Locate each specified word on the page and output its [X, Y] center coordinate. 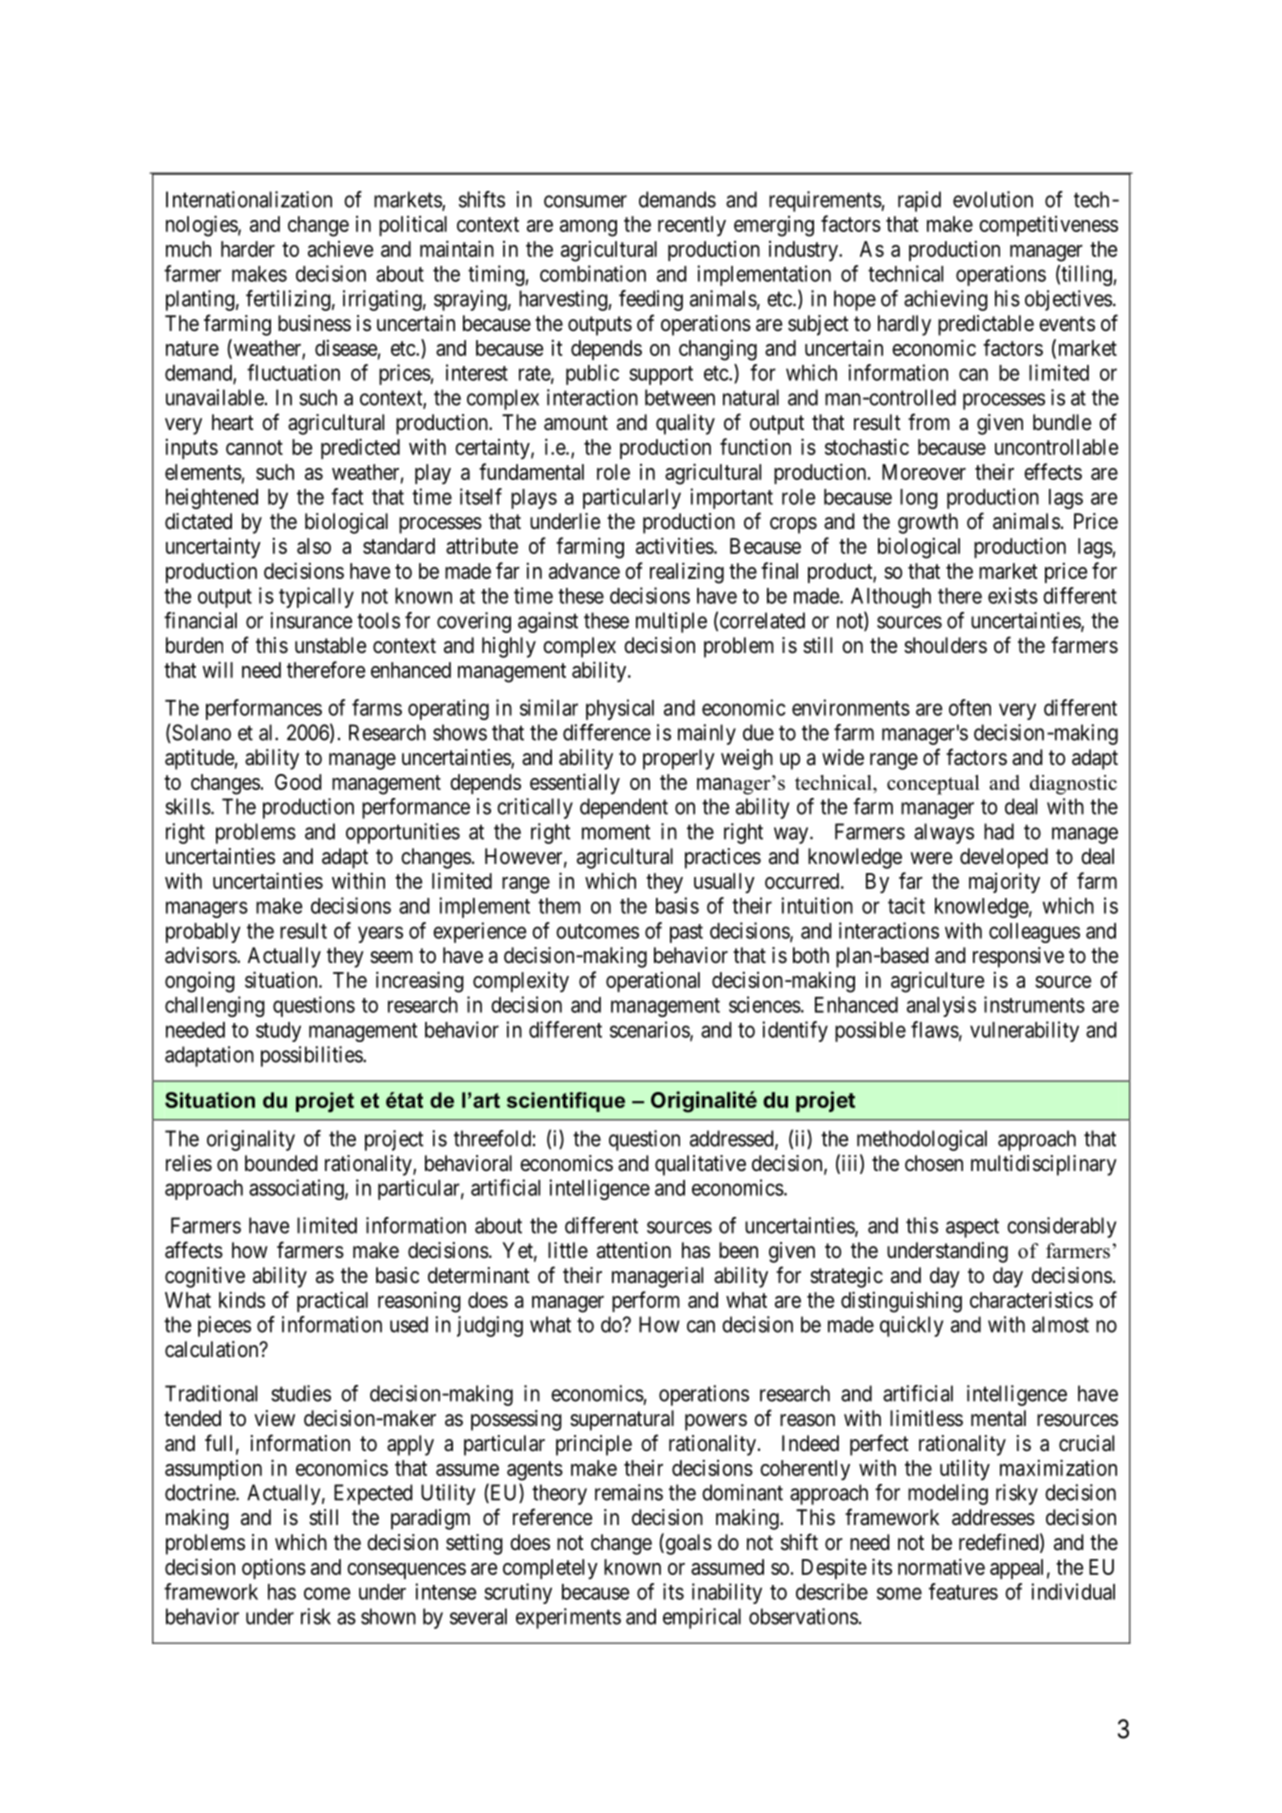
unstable [330, 645]
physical [620, 709]
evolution [993, 199]
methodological [922, 1140]
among [588, 228]
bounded [281, 1163]
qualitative [700, 1165]
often [970, 707]
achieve [340, 249]
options [274, 1568]
